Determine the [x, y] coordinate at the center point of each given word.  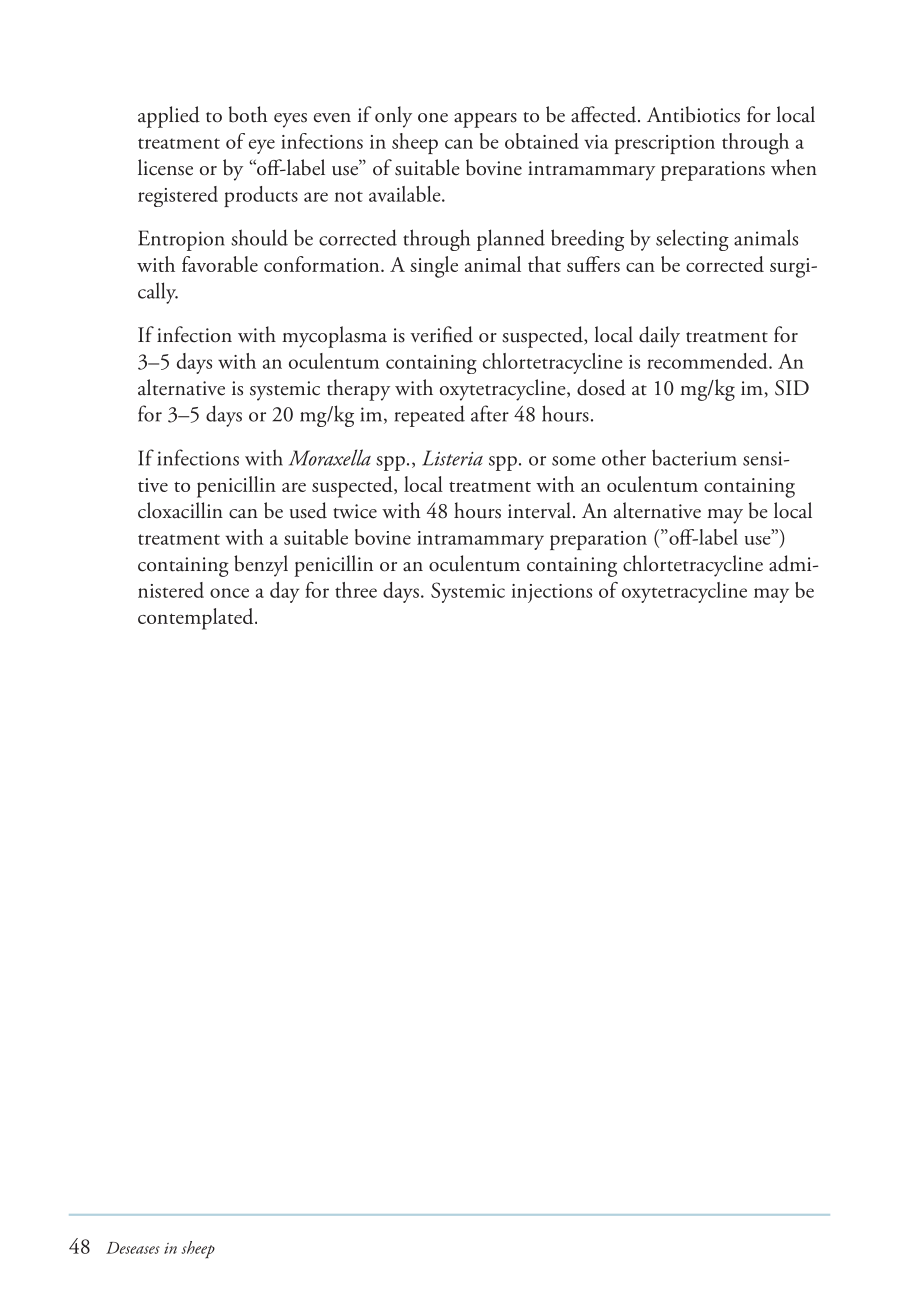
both [248, 114]
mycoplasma [334, 337]
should [259, 237]
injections [551, 593]
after [490, 413]
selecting [692, 240]
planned [511, 240]
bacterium [694, 457]
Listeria [452, 458]
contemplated [197, 619]
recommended [708, 361]
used [308, 510]
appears [485, 120]
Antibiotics [693, 114]
